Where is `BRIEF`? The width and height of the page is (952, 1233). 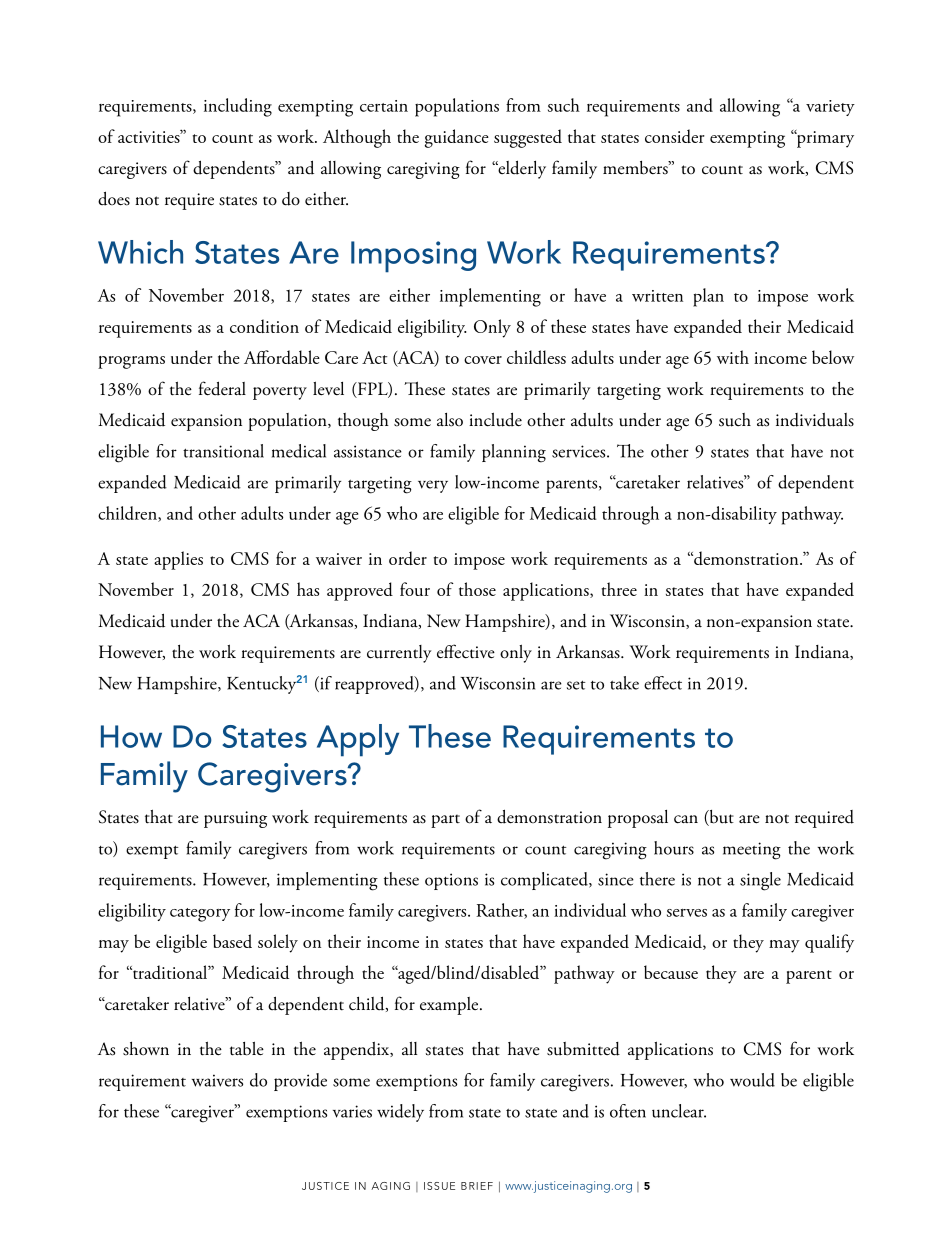
BRIEF is located at coordinates (477, 1186).
